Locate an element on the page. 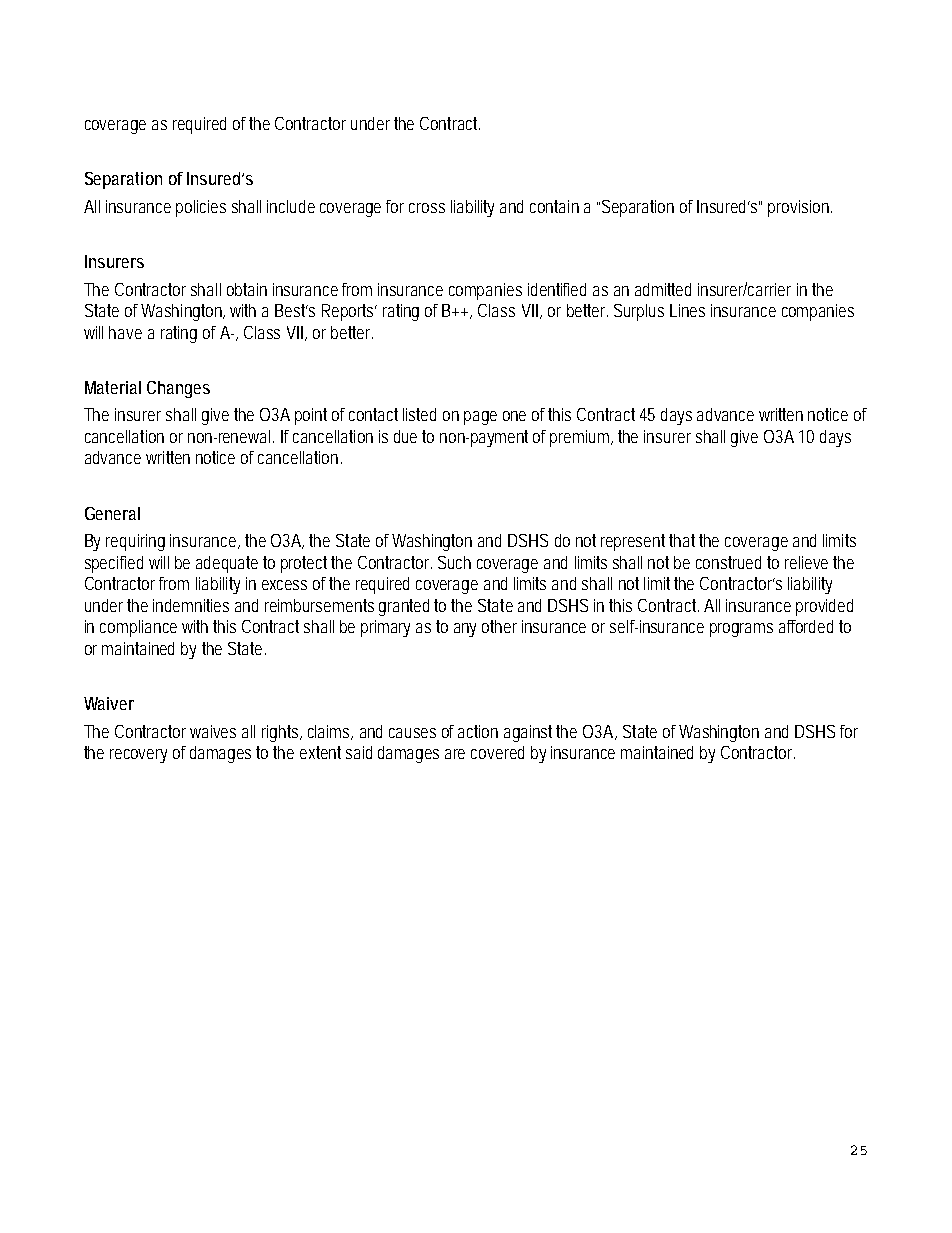 This document has width=952, height=1233. are is located at coordinates (455, 754).
